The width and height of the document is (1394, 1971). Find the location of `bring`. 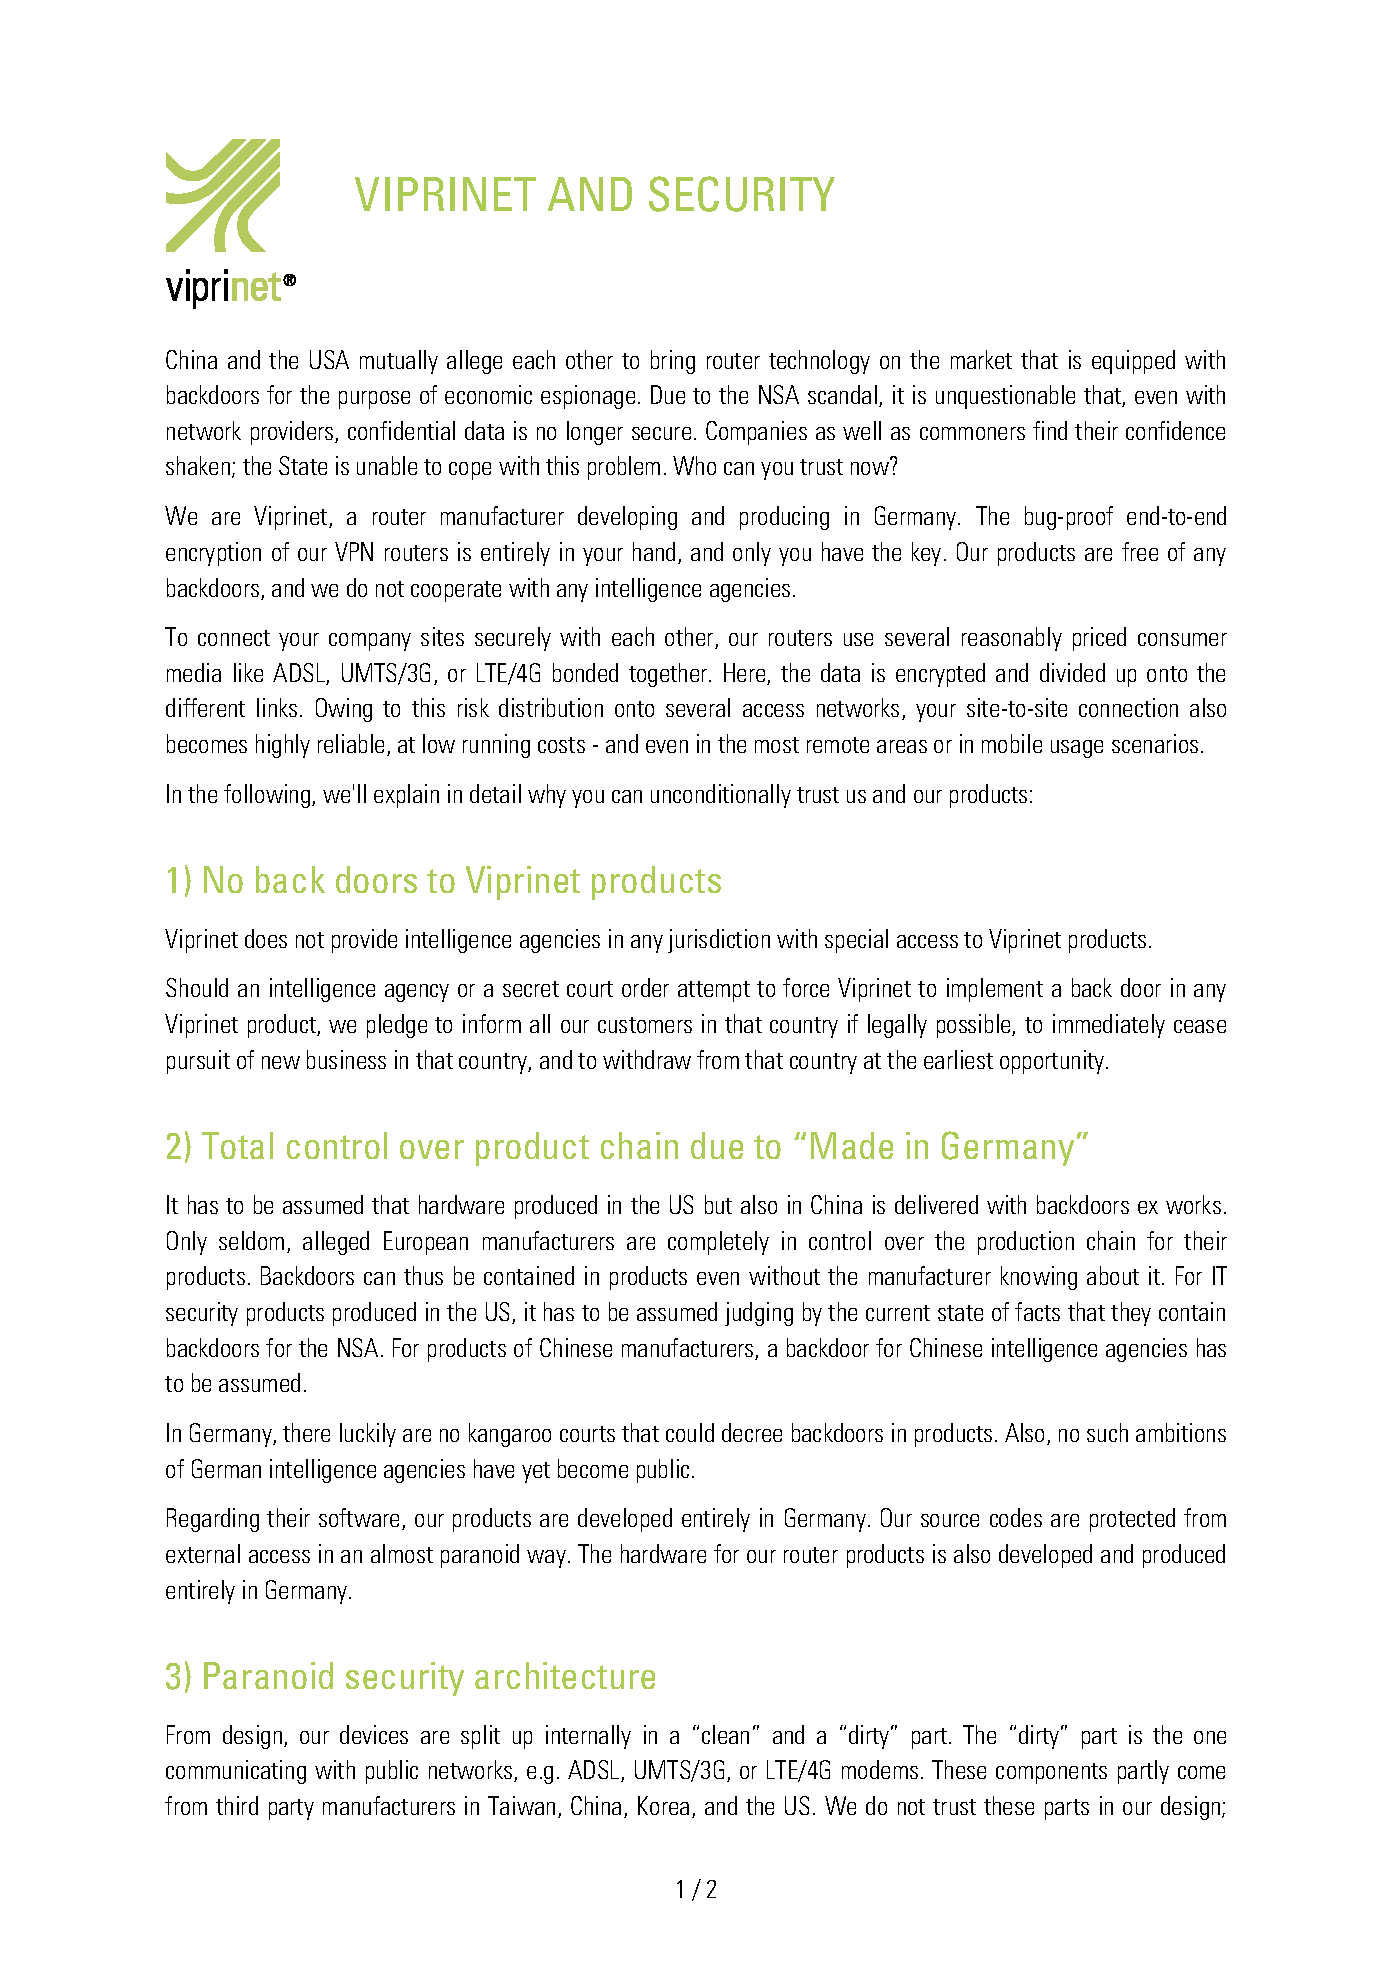

bring is located at coordinates (673, 362).
